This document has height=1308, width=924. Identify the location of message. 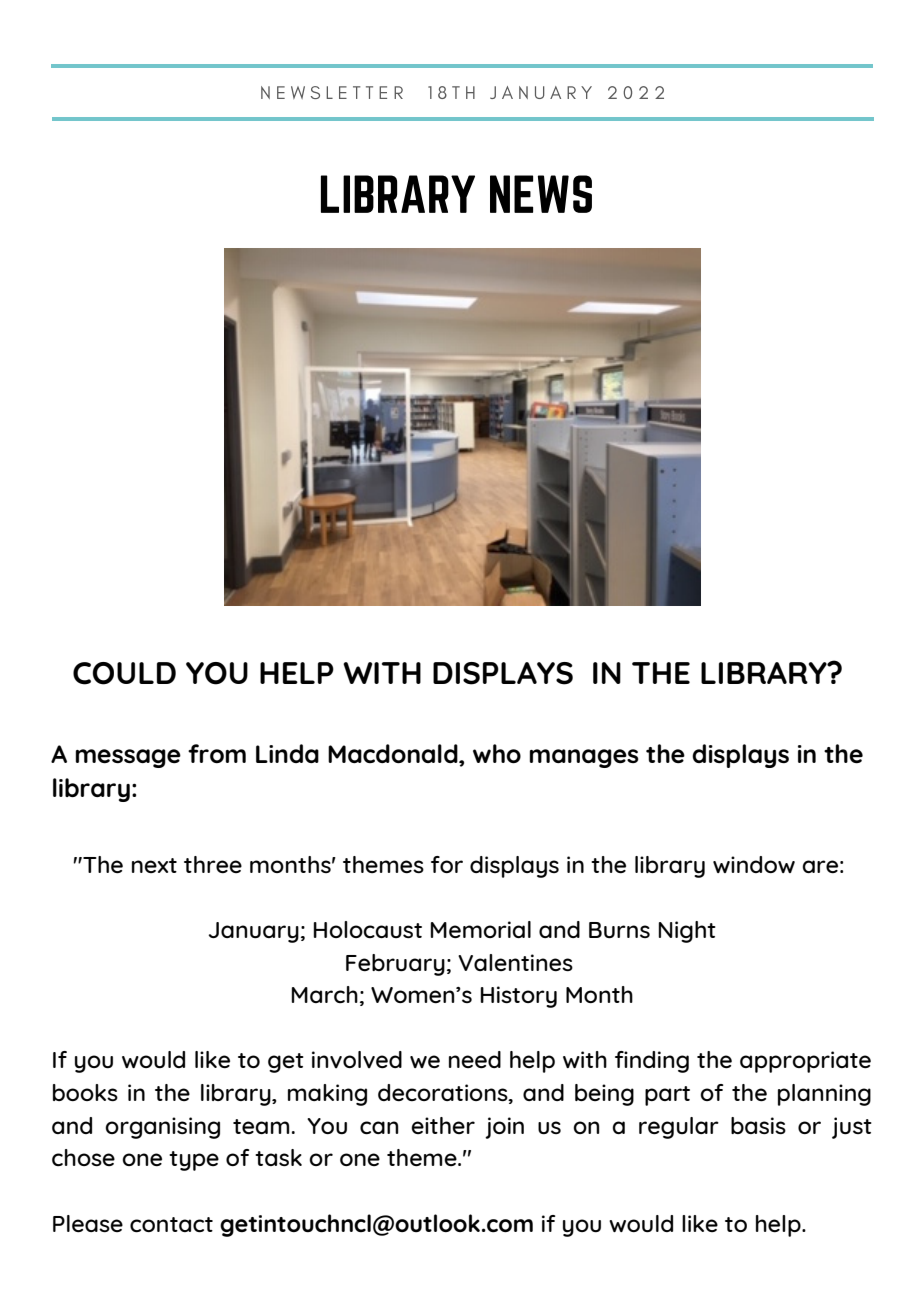
(128, 758).
